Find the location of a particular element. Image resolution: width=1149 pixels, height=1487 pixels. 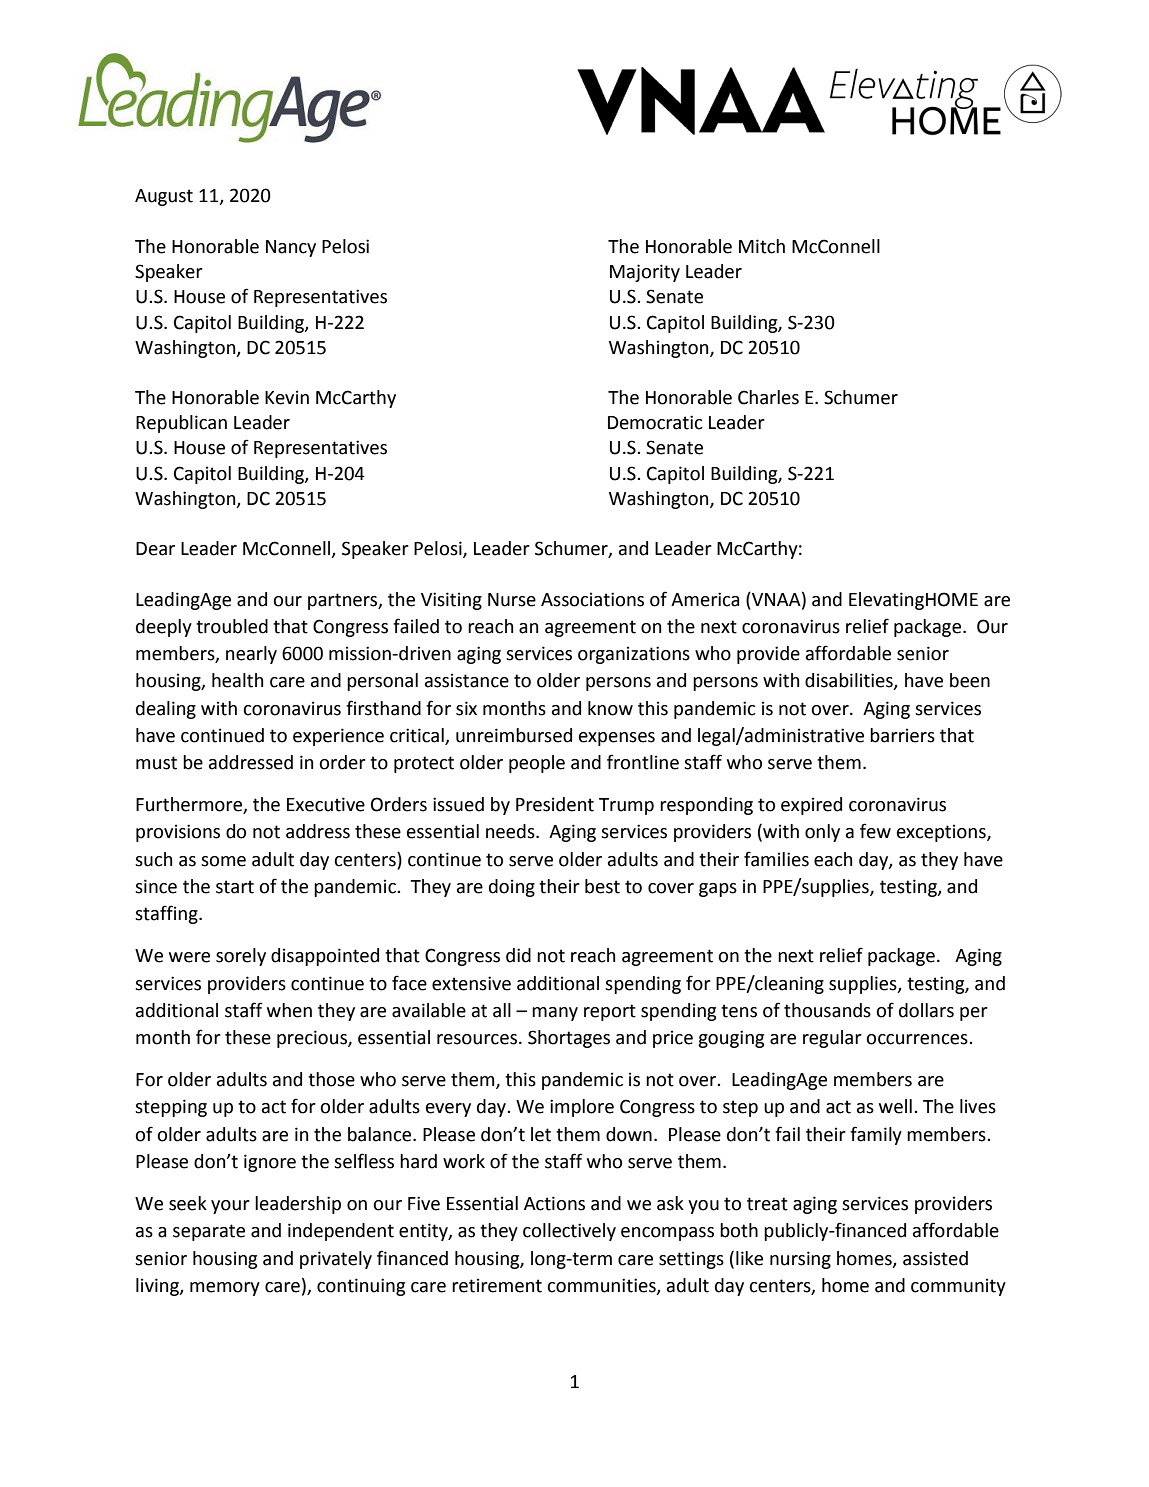

few is located at coordinates (875, 831).
